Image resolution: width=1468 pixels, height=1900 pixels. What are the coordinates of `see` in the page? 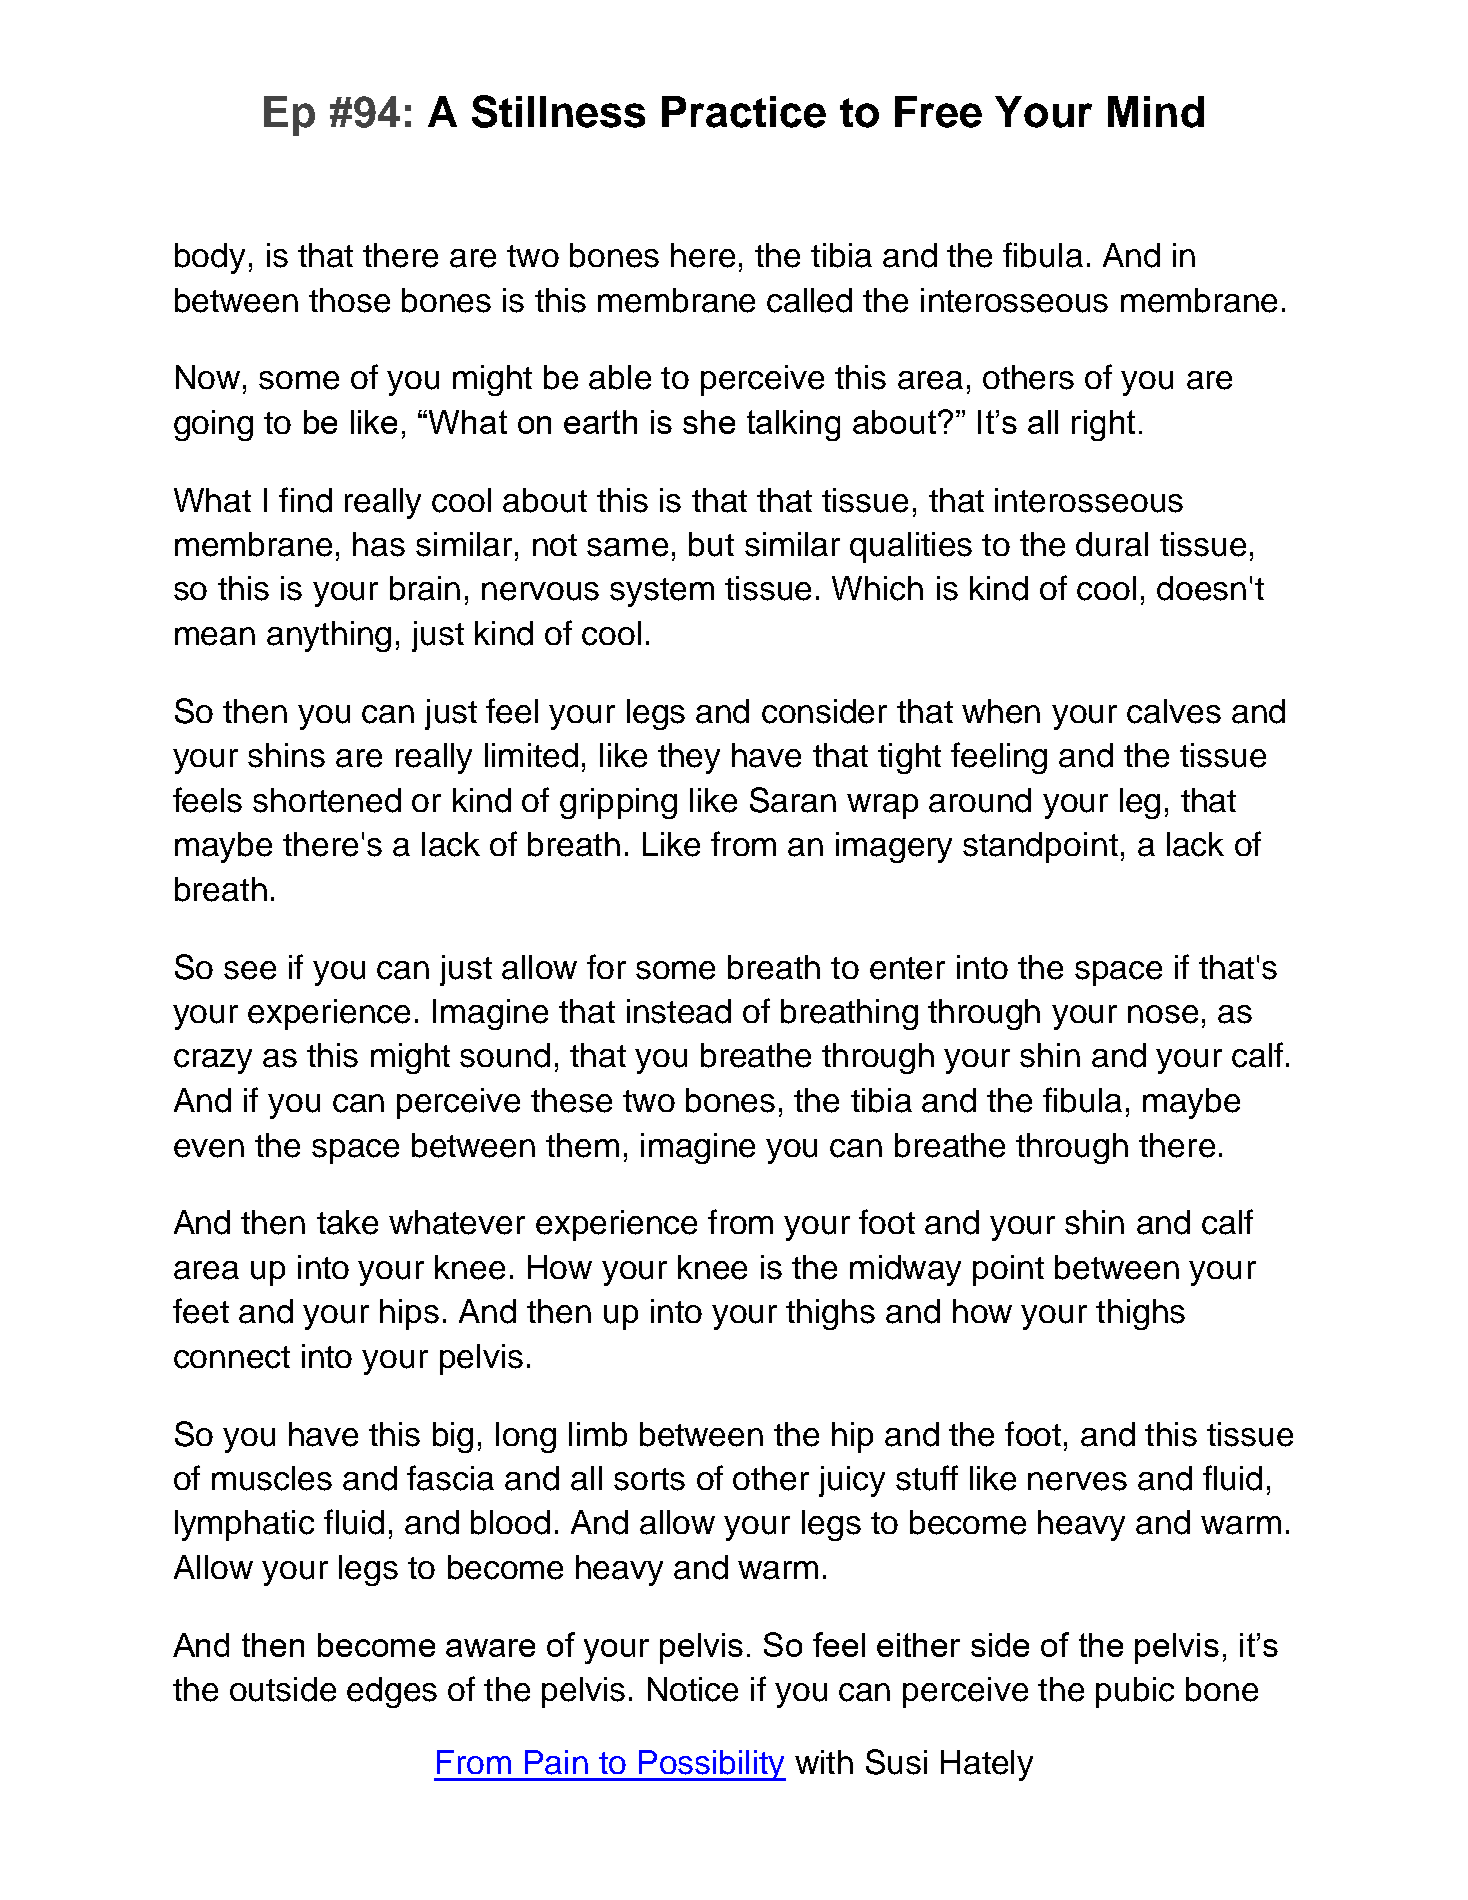 It's located at (250, 970).
